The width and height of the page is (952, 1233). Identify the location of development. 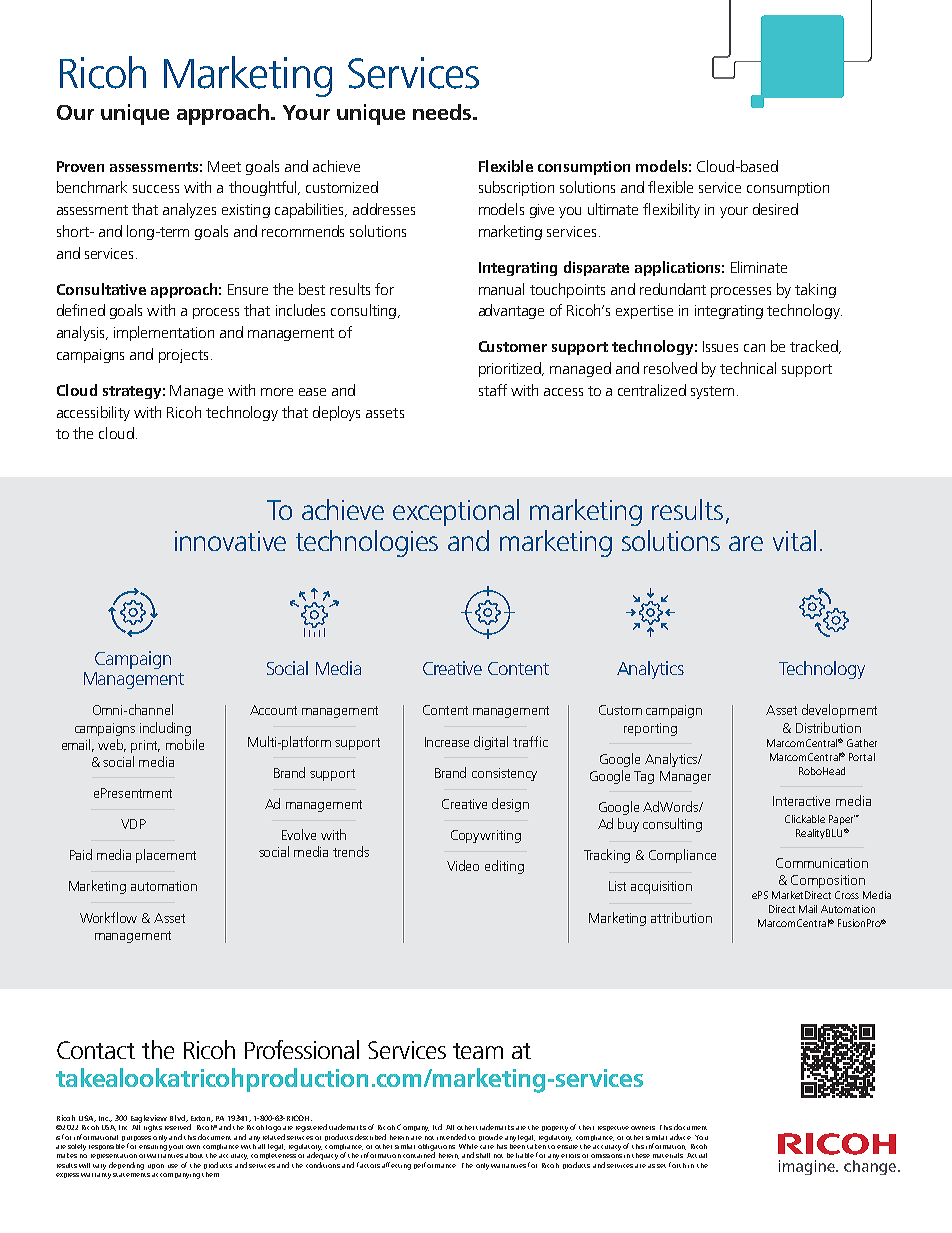
(839, 711).
